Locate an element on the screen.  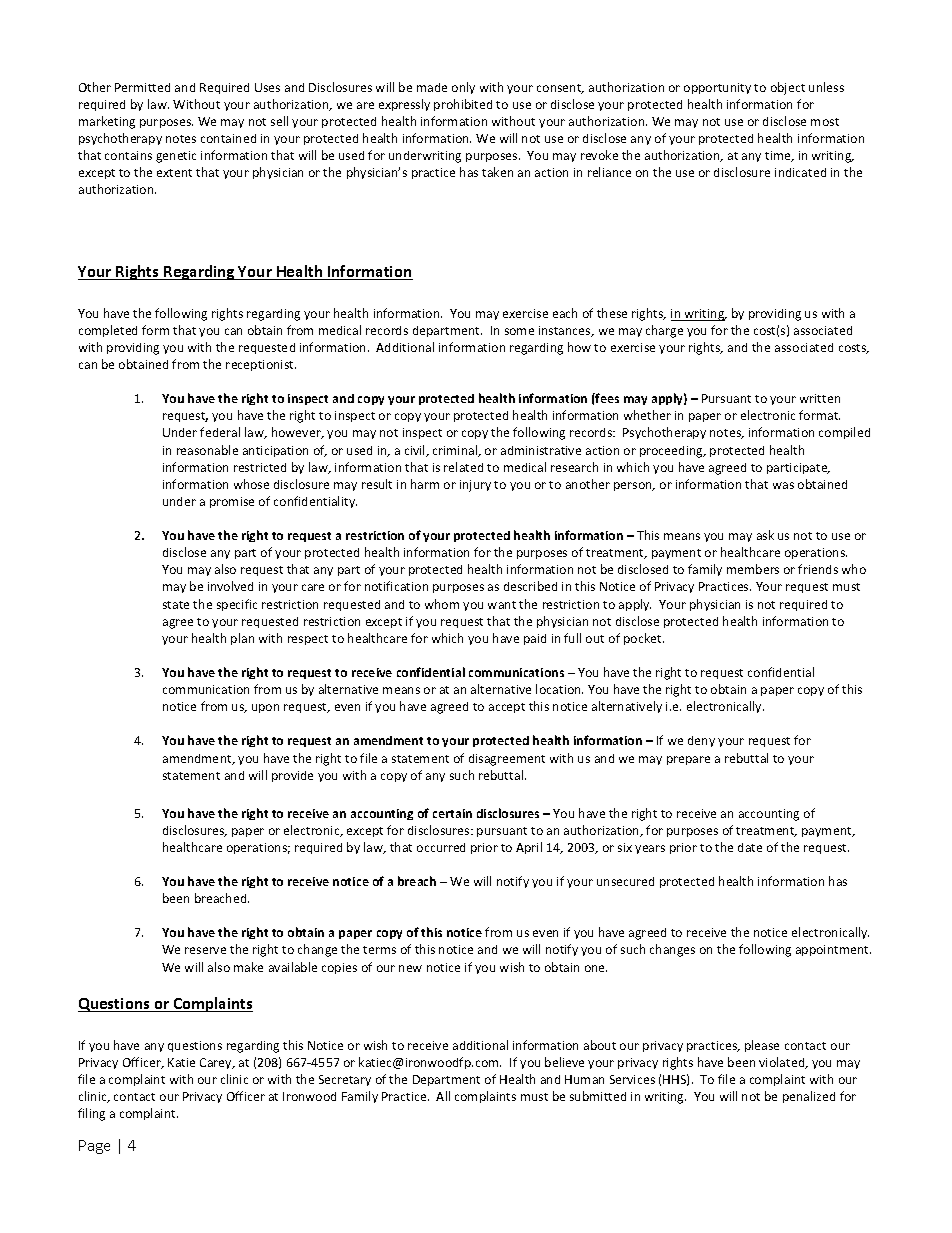
reserve is located at coordinates (205, 950).
